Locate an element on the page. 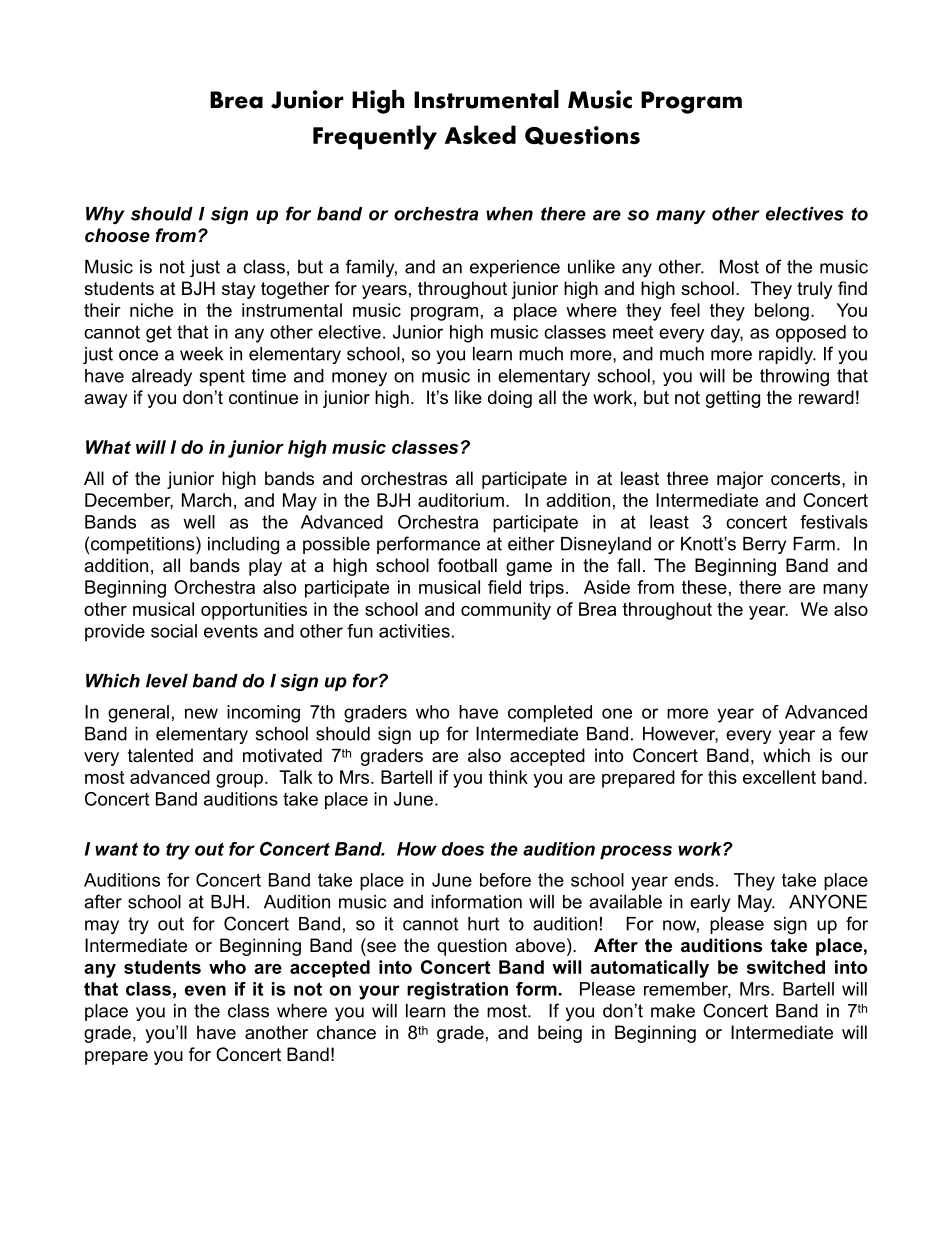 The image size is (952, 1233). completed is located at coordinates (550, 714).
